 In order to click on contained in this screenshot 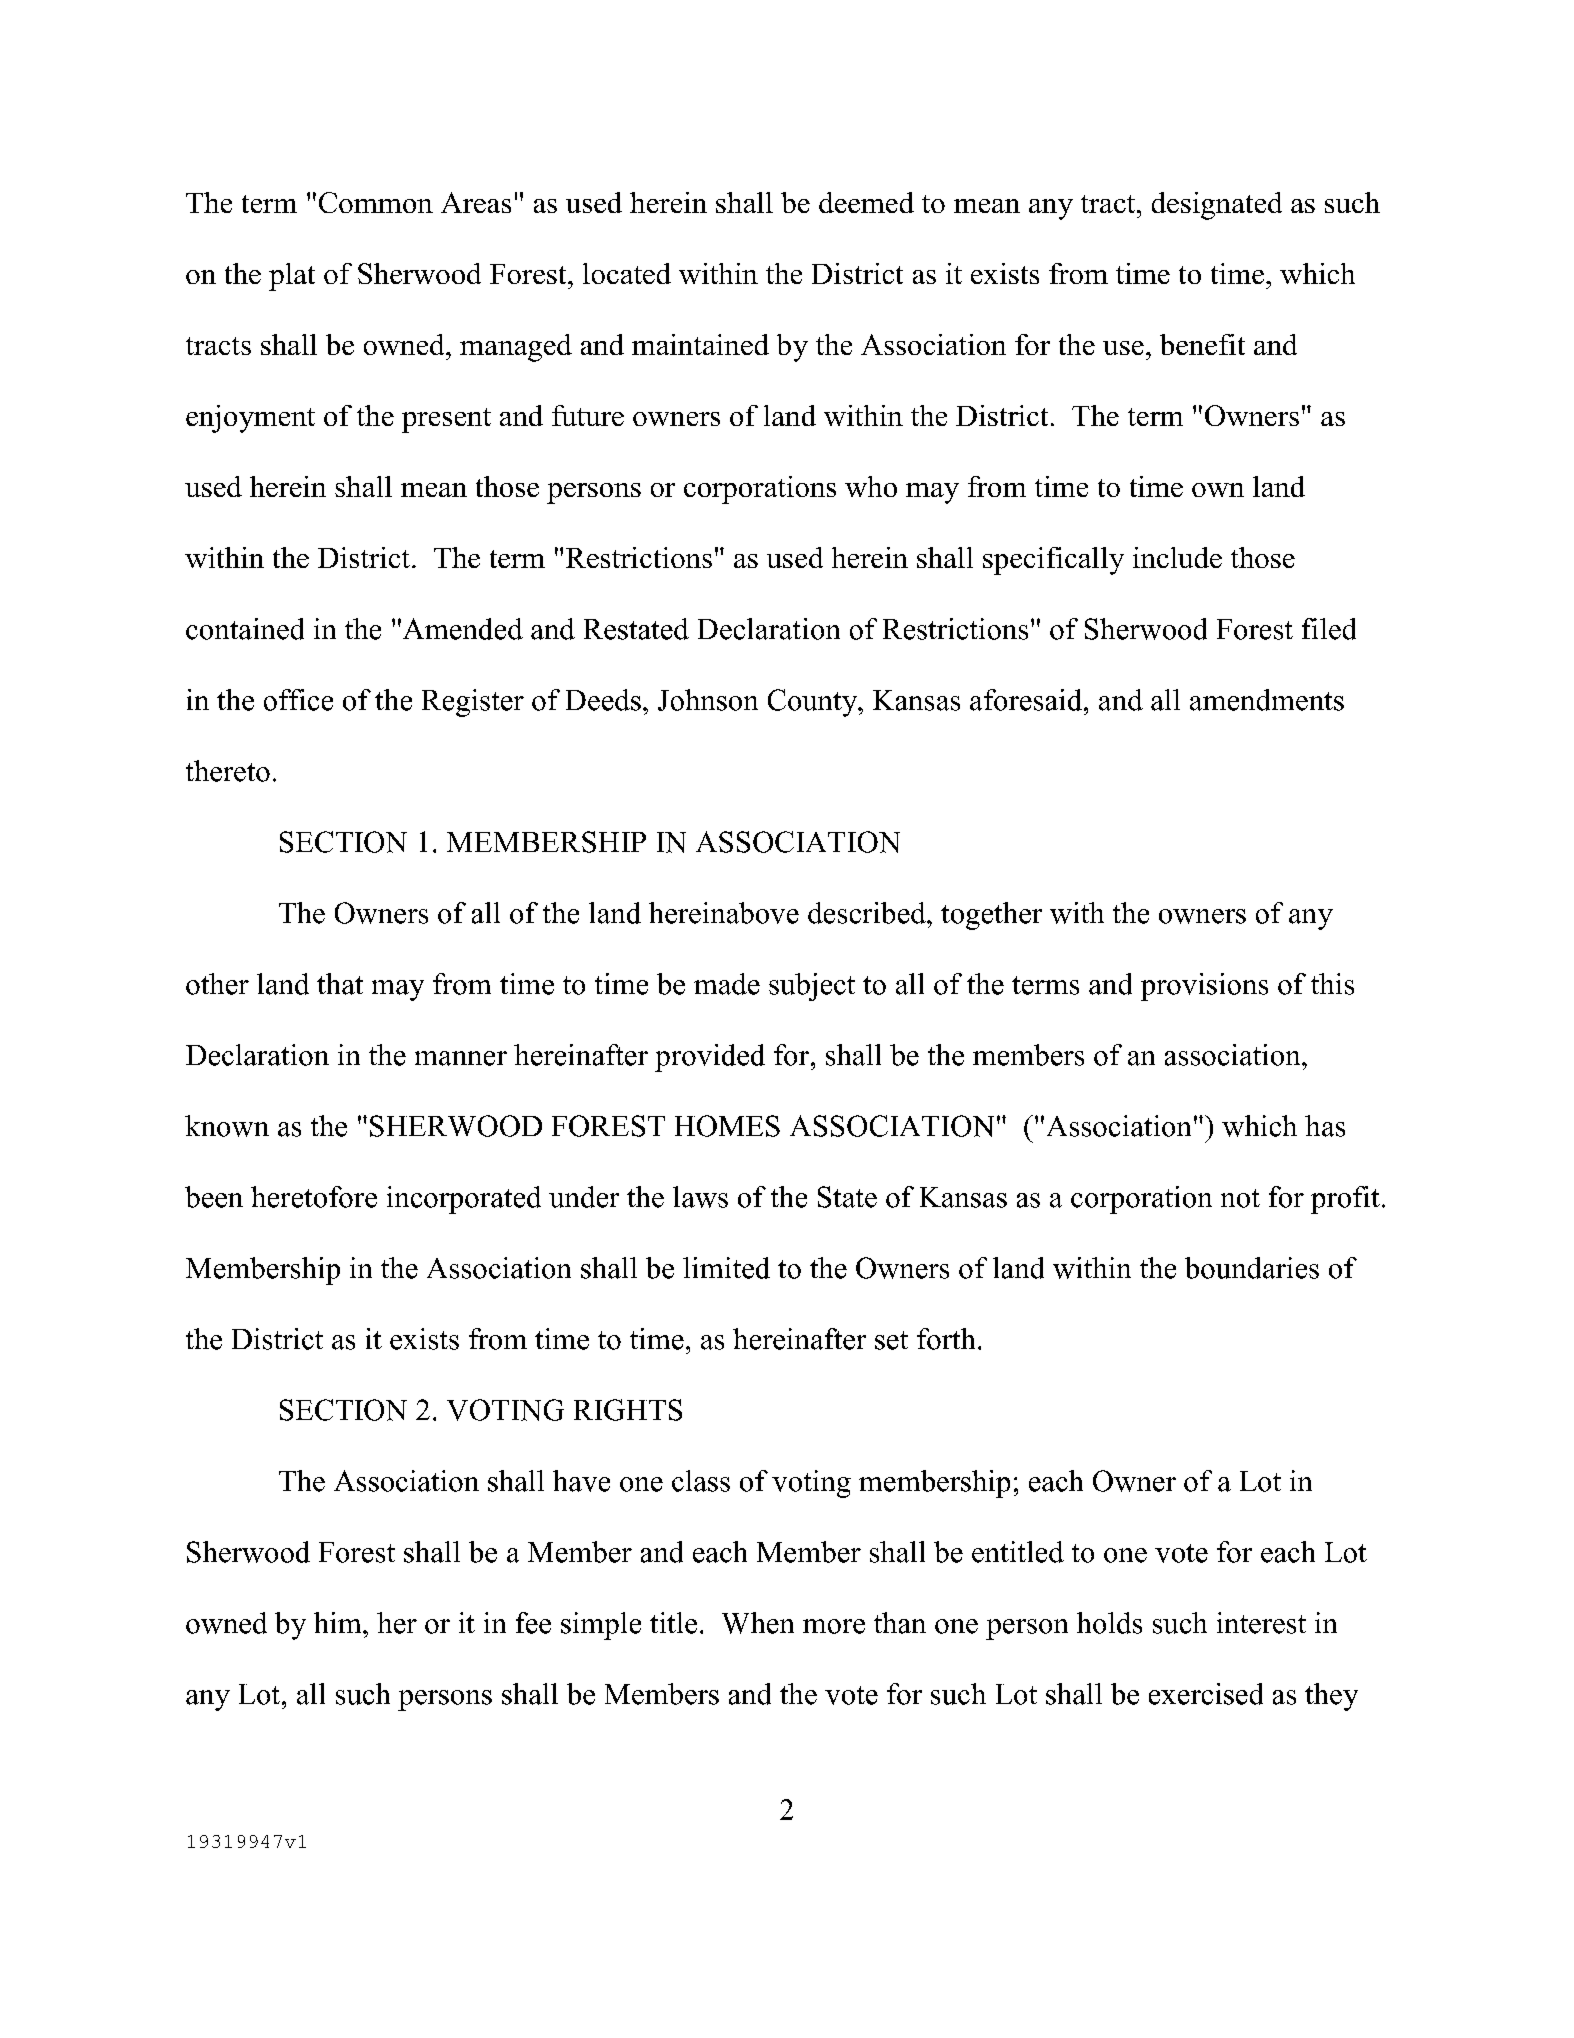, I will do `click(245, 629)`.
